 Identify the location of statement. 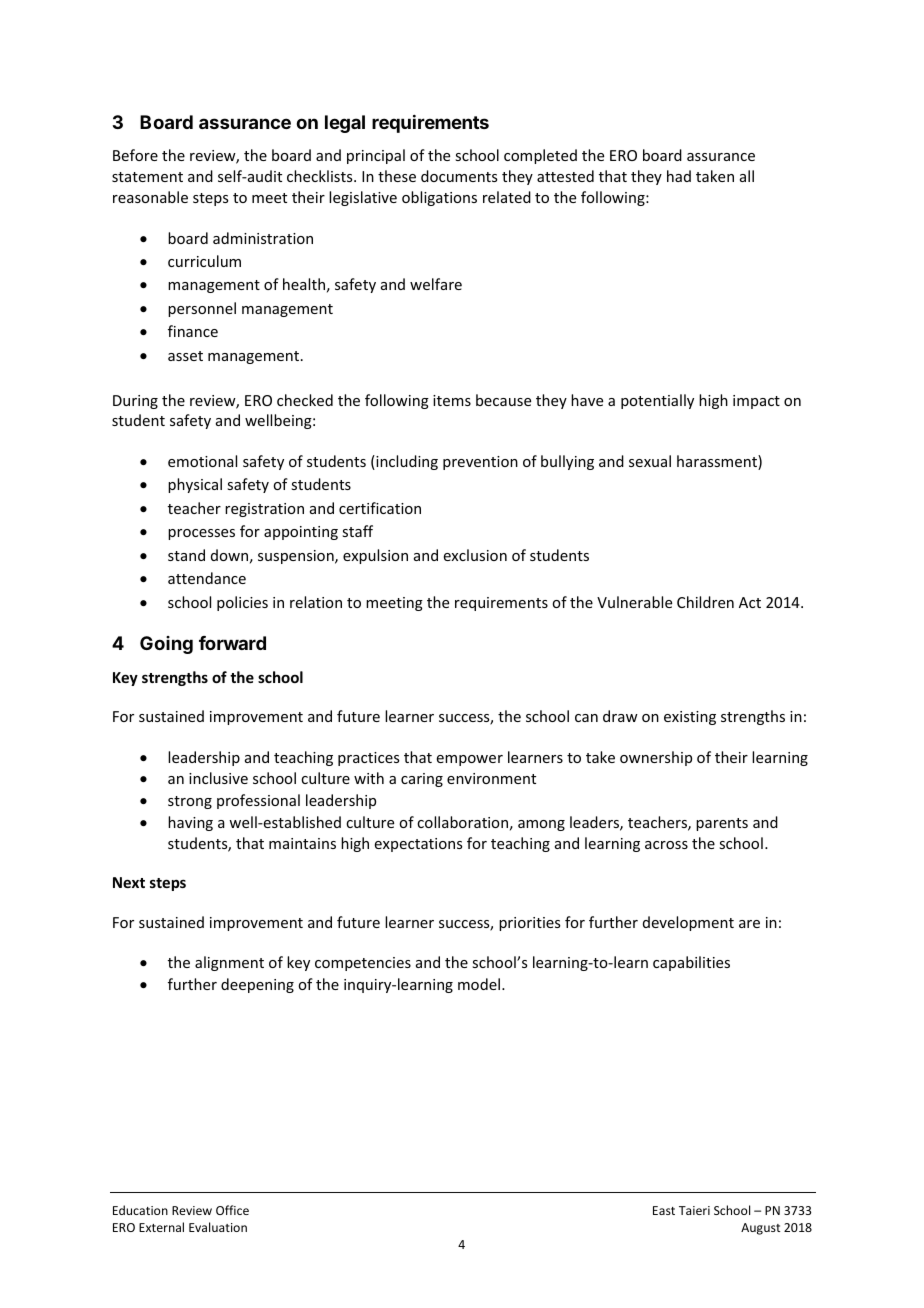
(147, 177).
